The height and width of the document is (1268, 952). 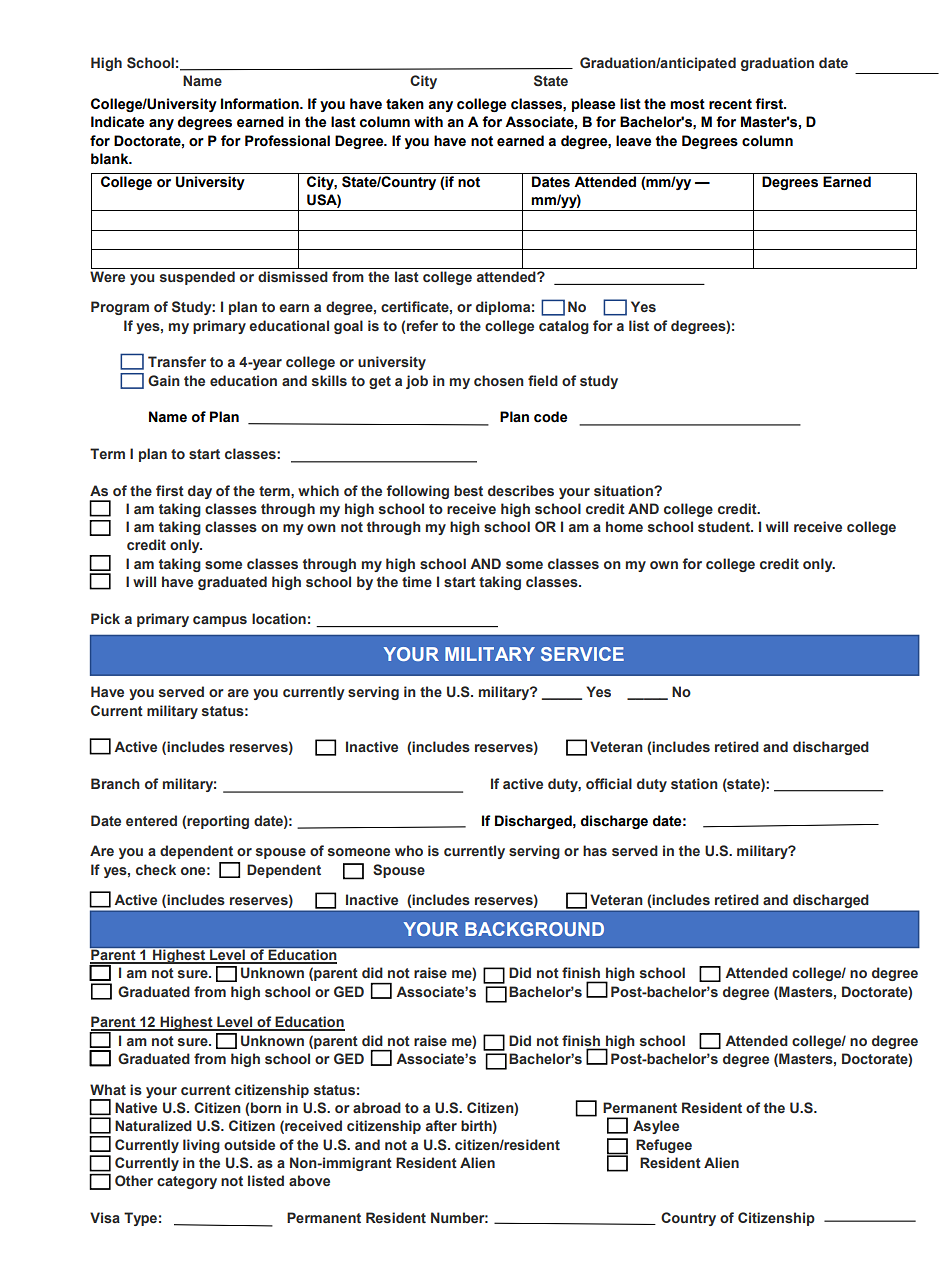 I want to click on time, so click(x=417, y=581).
